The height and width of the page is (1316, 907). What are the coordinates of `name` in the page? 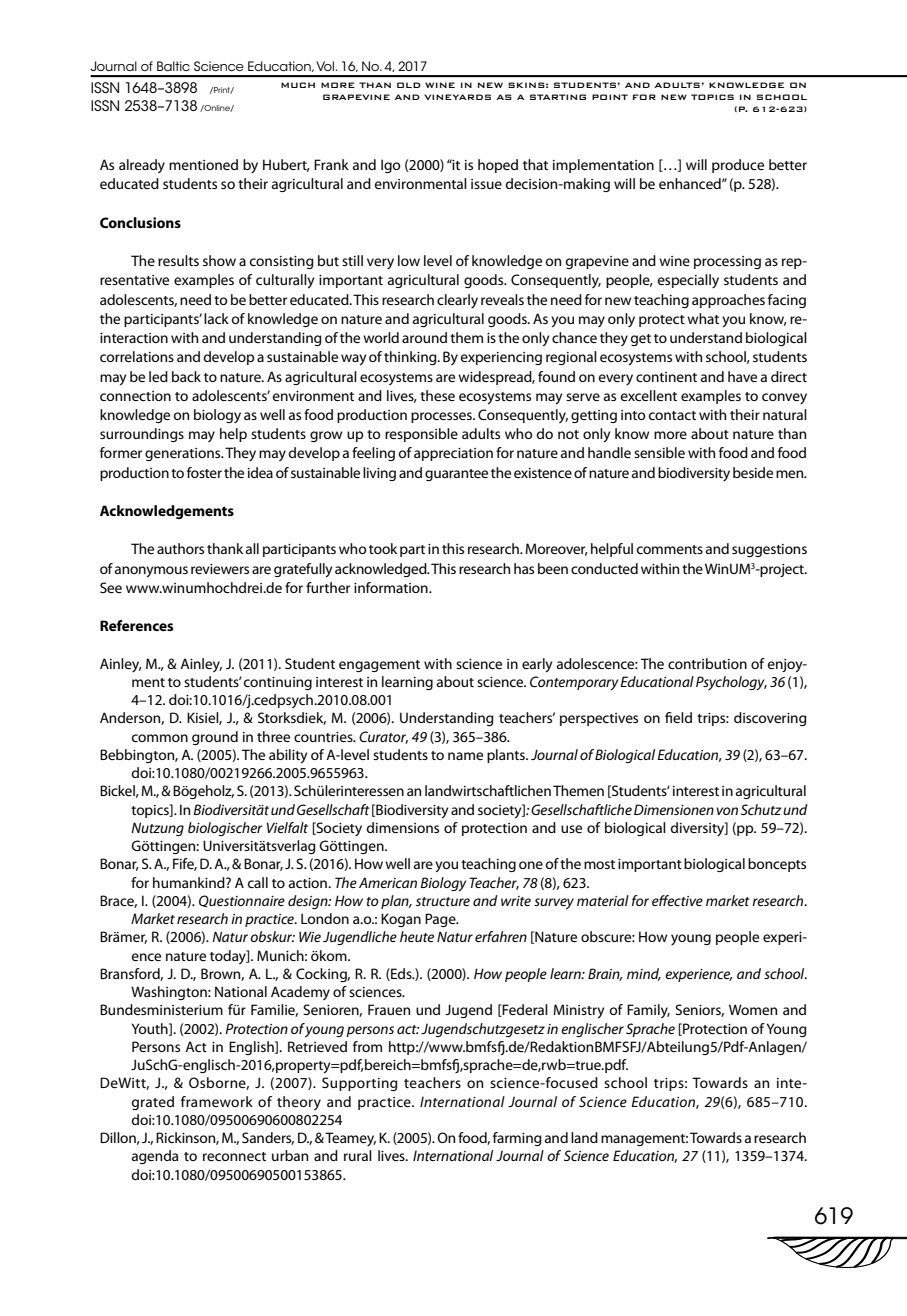 It's located at (465, 756).
